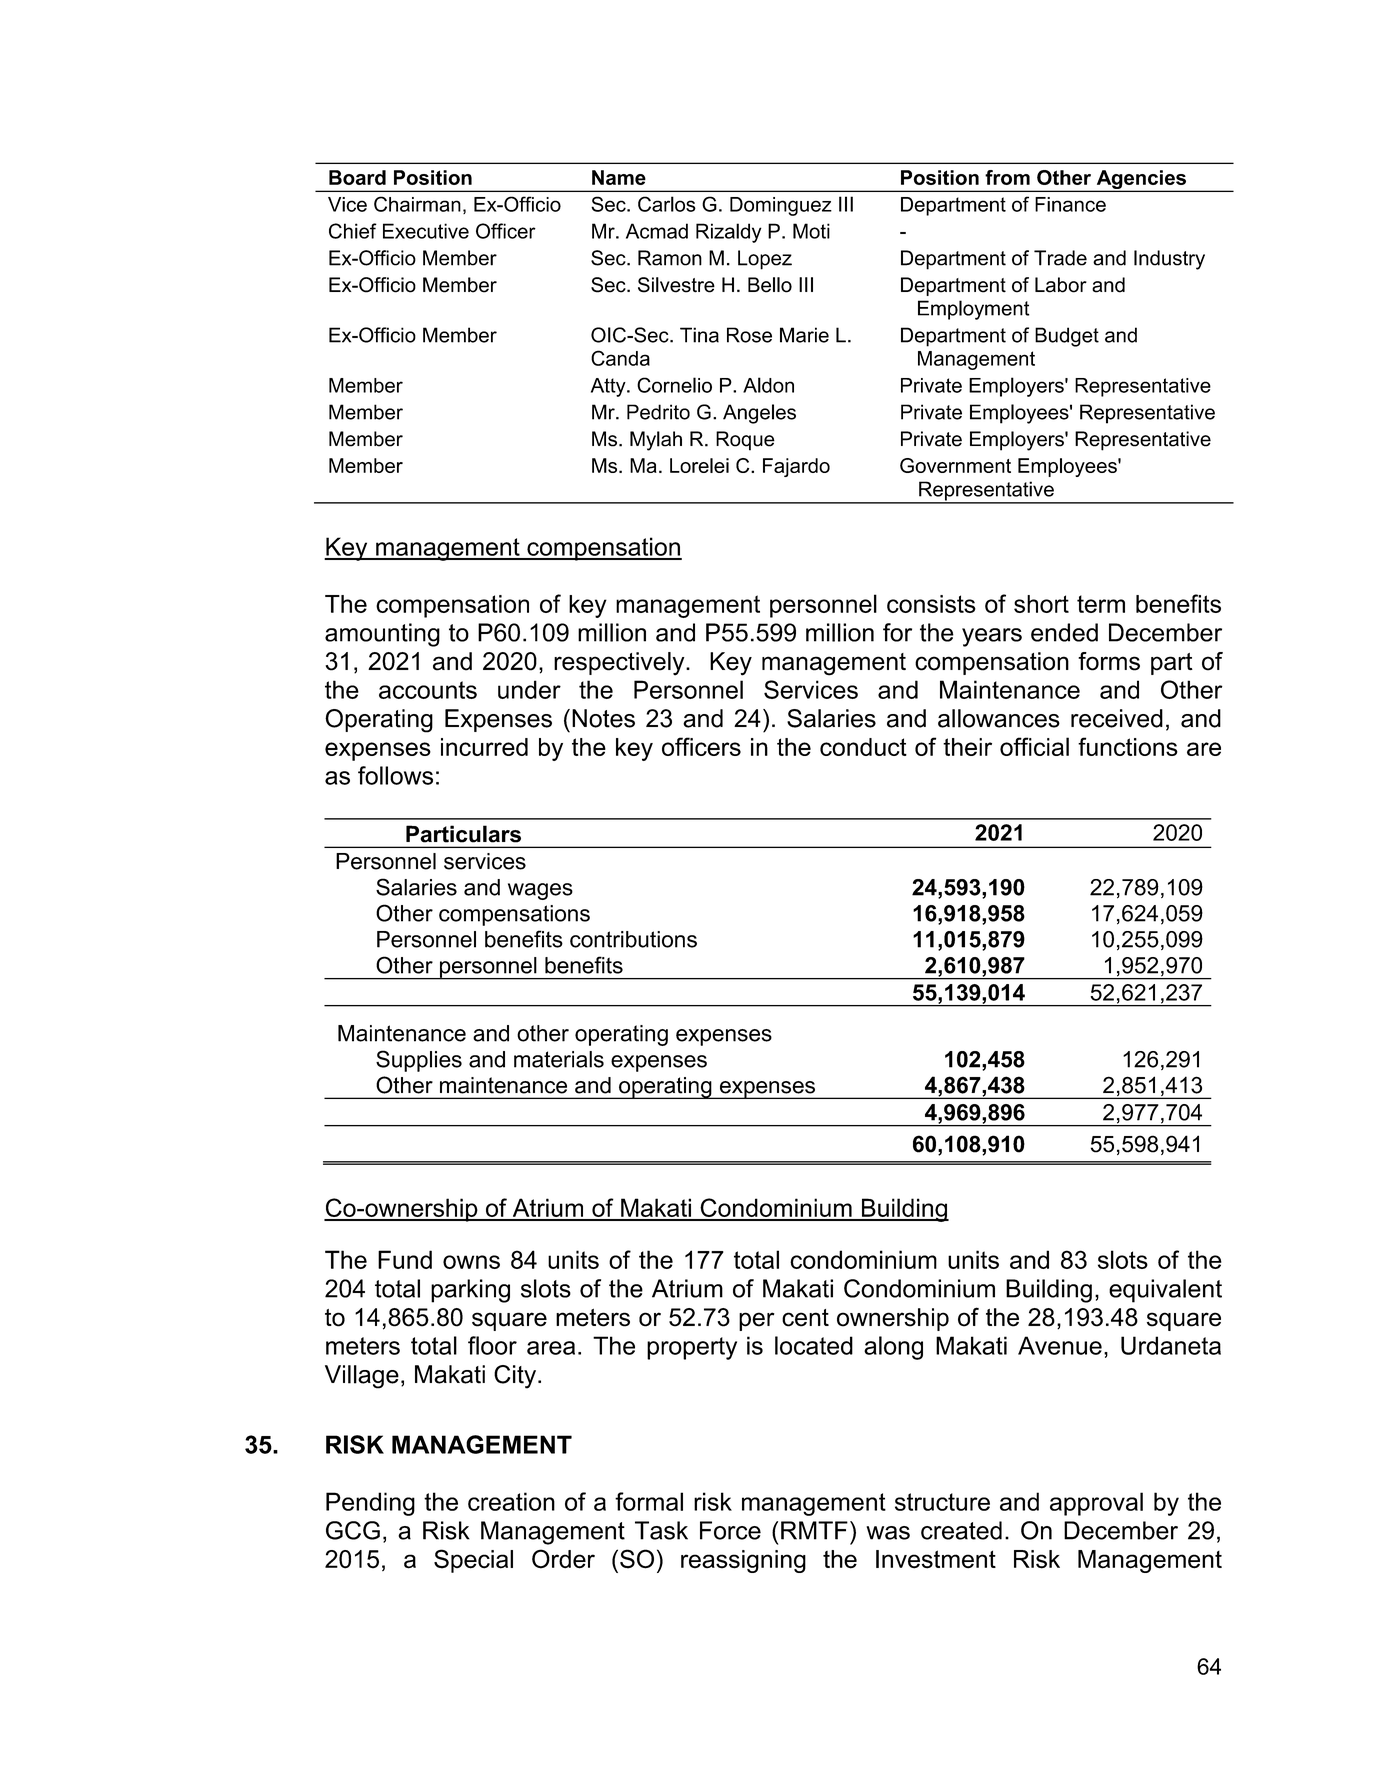 The width and height of the document is (1385, 1792). I want to click on contributions, so click(633, 939).
